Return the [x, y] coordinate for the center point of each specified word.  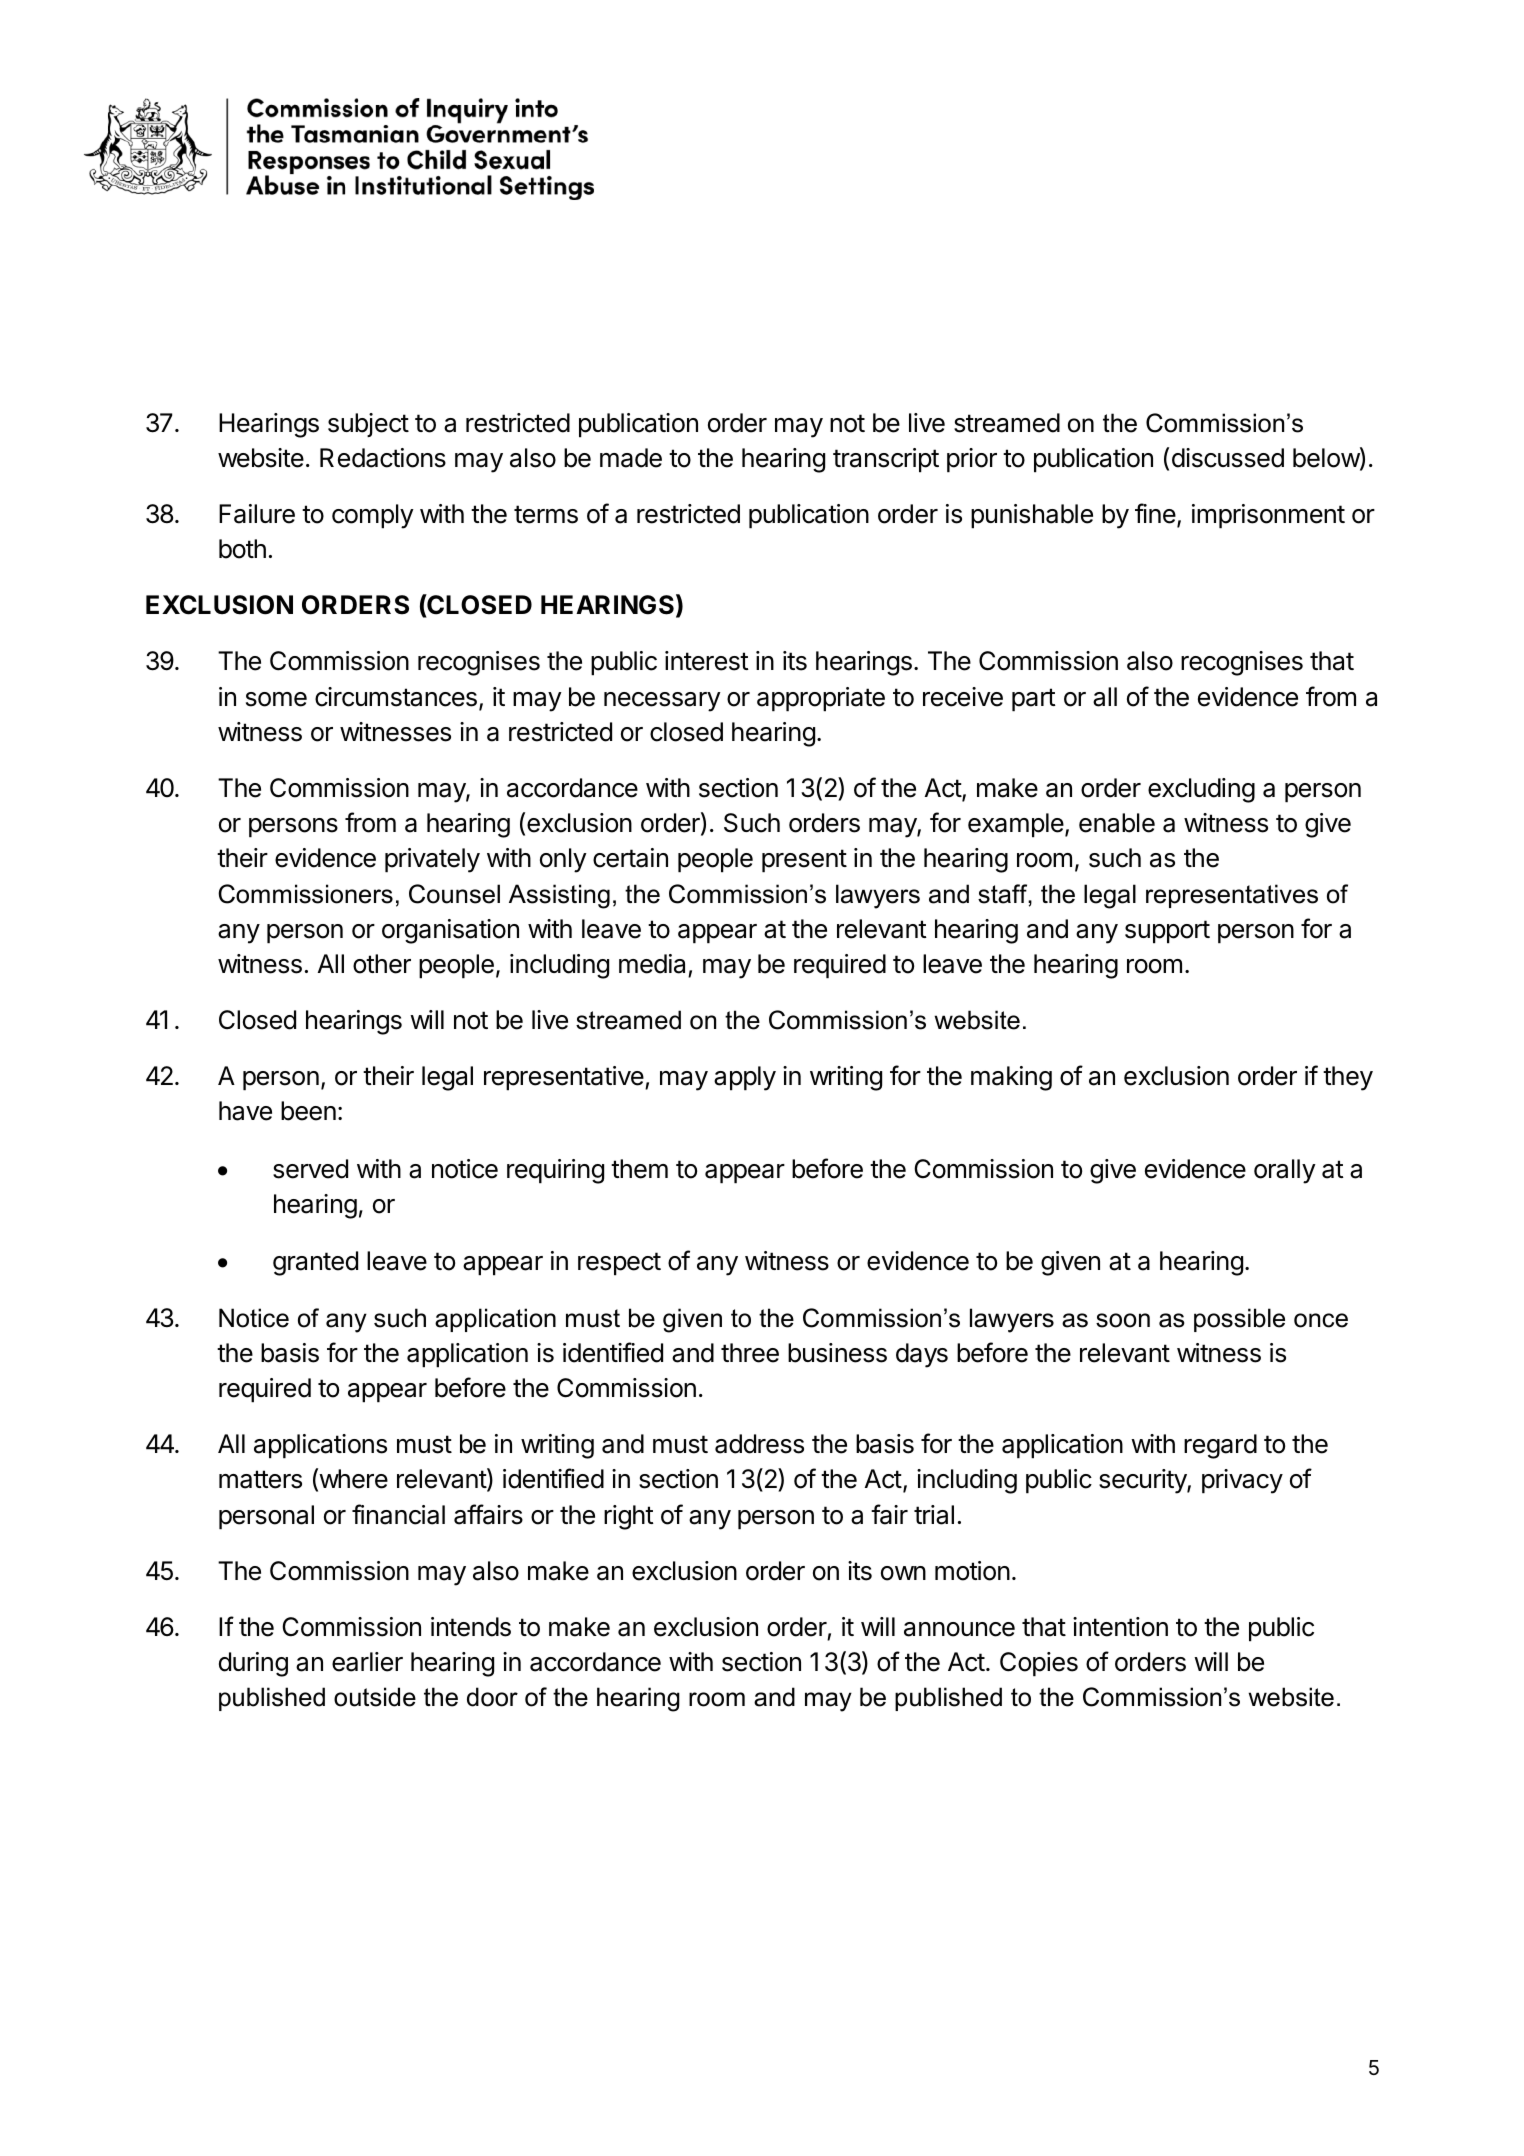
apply [745, 1078]
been [308, 1111]
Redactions [383, 458]
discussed [1228, 458]
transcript [886, 460]
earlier [367, 1662]
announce [959, 1629]
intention [1120, 1627]
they [1348, 1078]
